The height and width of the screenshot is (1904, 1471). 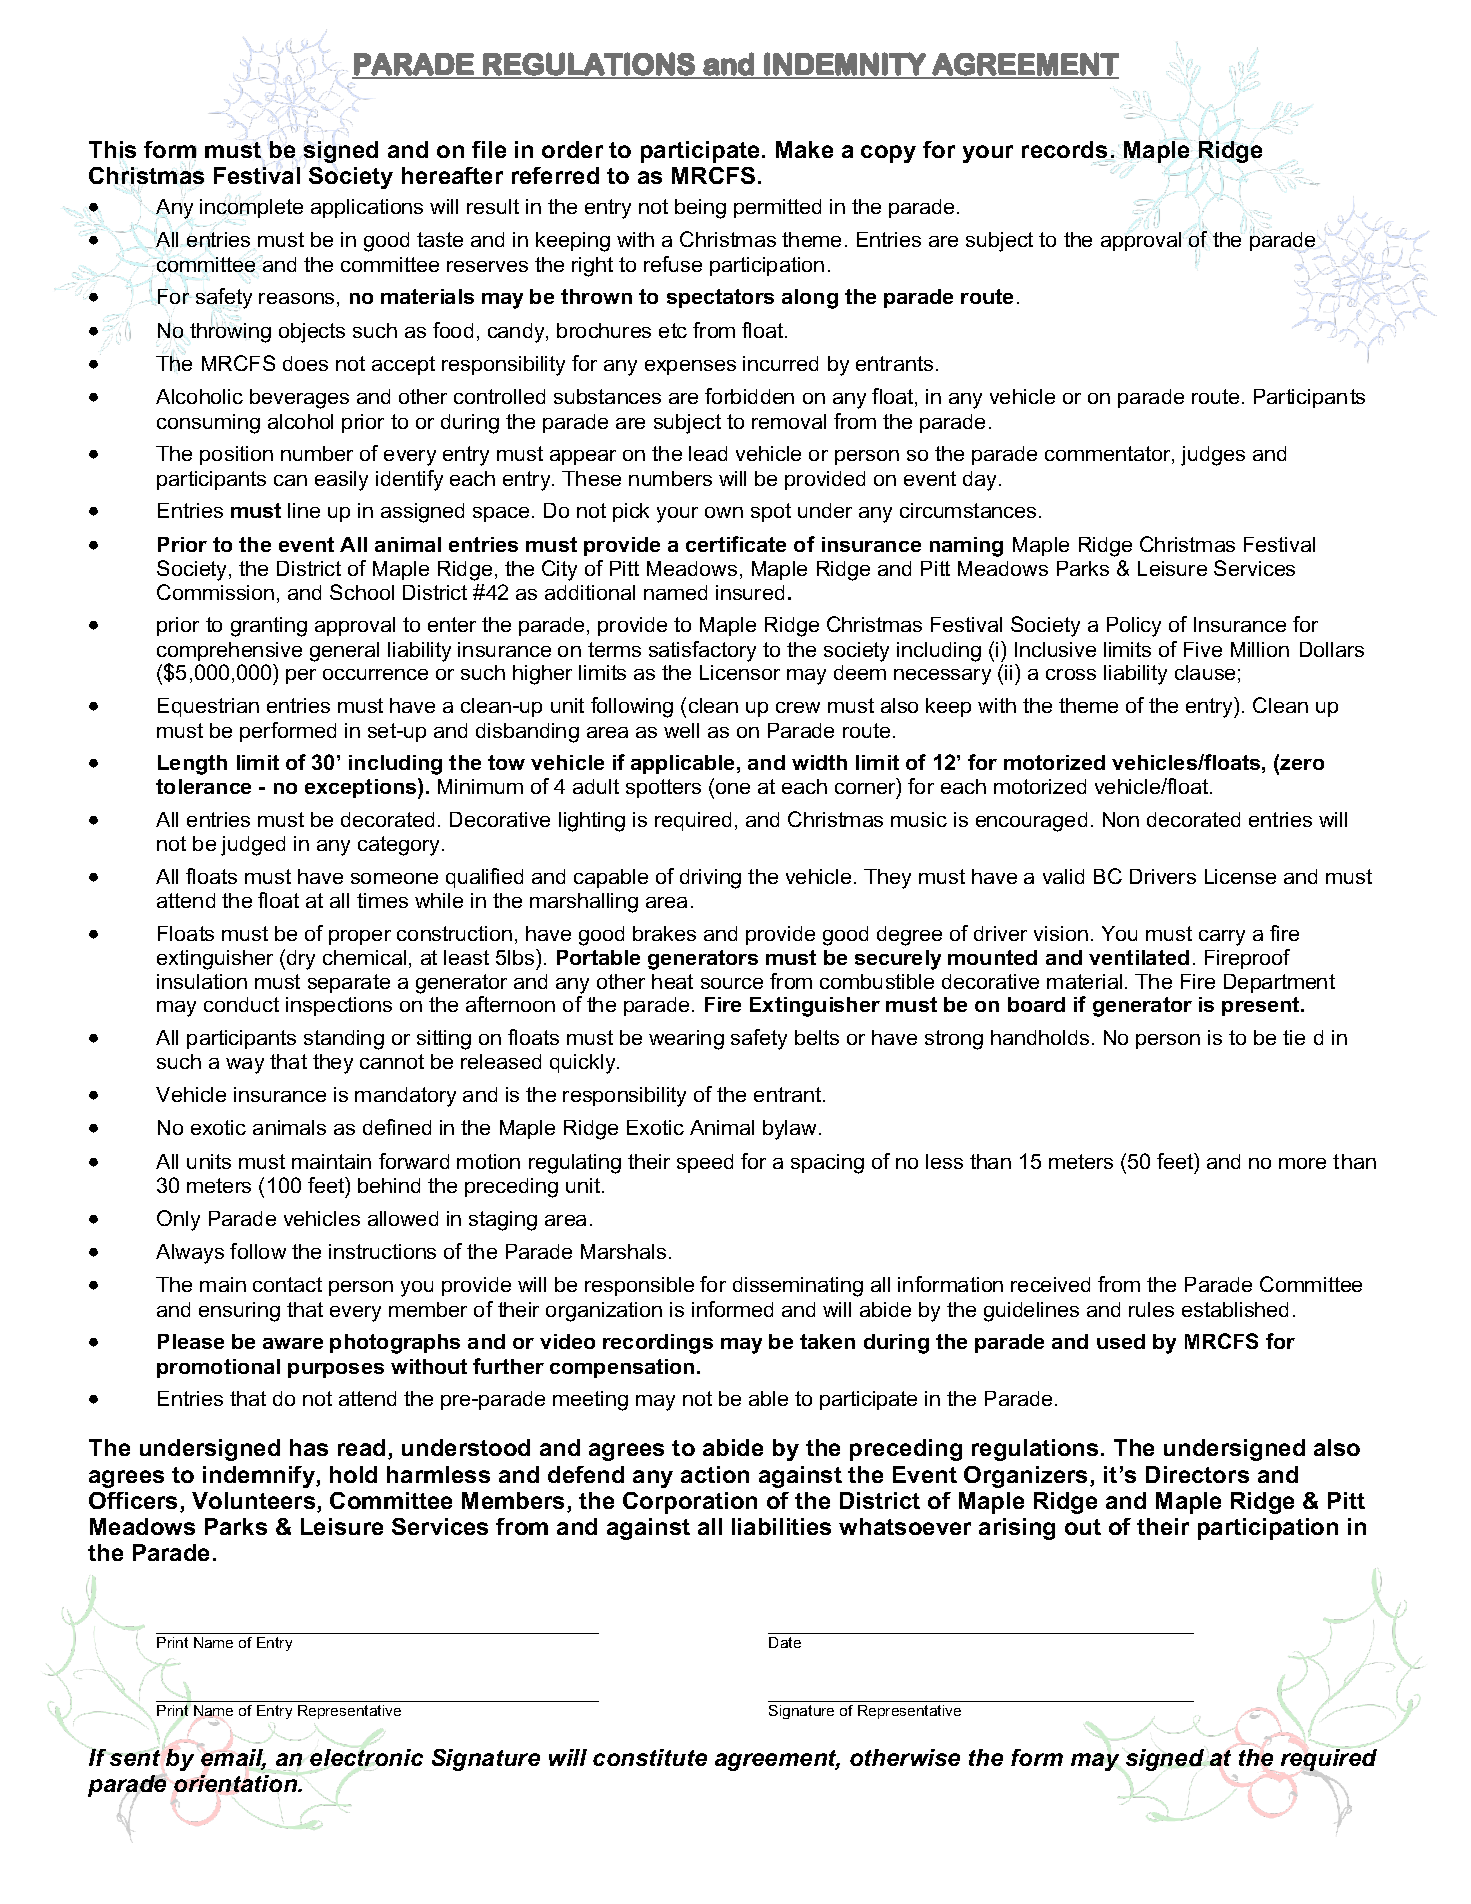 I want to click on source, so click(x=732, y=983).
